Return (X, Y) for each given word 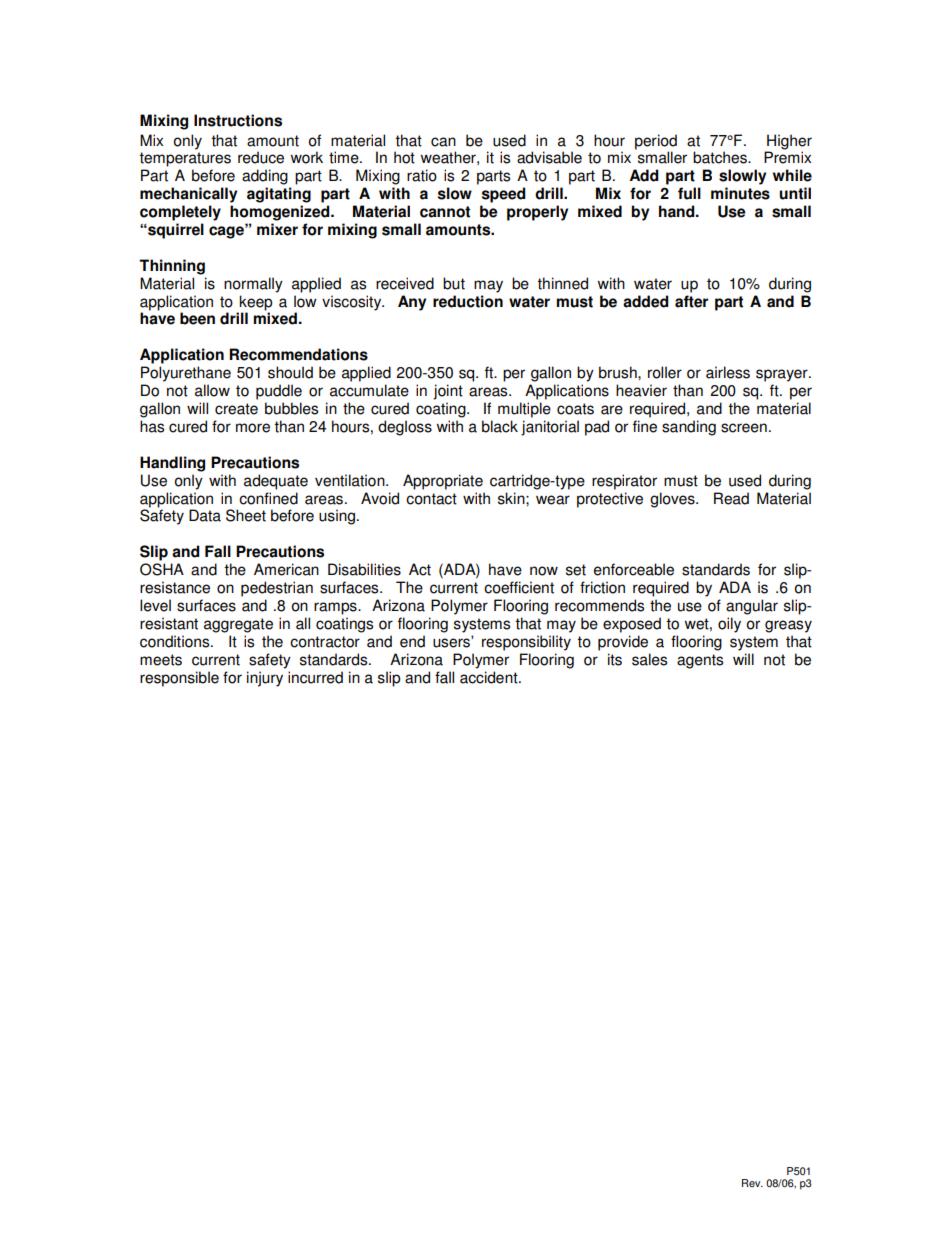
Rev (752, 1183)
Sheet (246, 515)
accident (490, 677)
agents (700, 661)
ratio (422, 175)
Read (731, 498)
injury (265, 679)
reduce (261, 157)
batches (721, 157)
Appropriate (443, 482)
